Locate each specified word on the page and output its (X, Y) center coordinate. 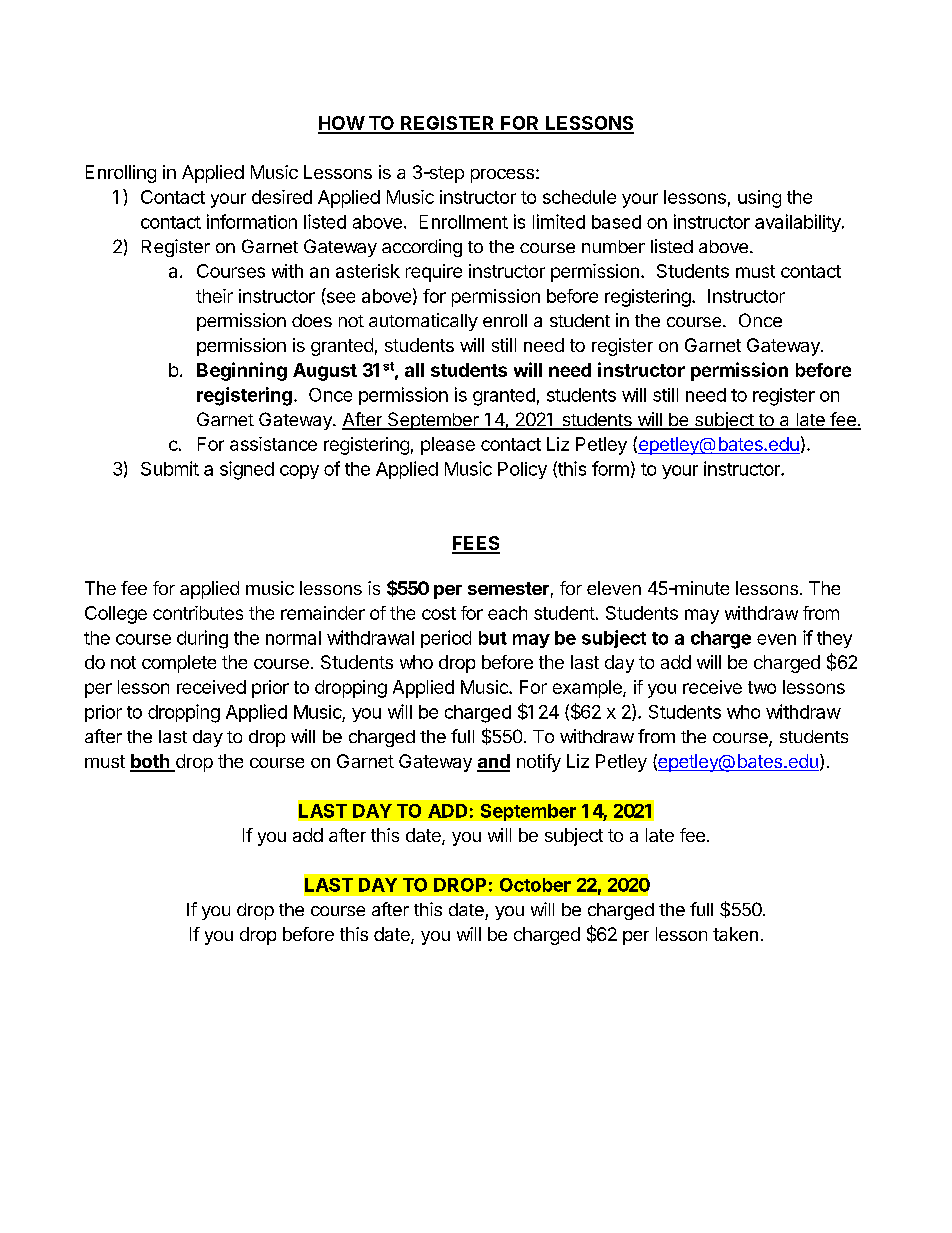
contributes (198, 613)
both (151, 762)
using (759, 199)
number (613, 246)
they (834, 639)
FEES (476, 544)
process (502, 176)
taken (735, 934)
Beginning (242, 371)
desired (282, 197)
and (493, 762)
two (762, 687)
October (535, 885)
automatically (423, 322)
